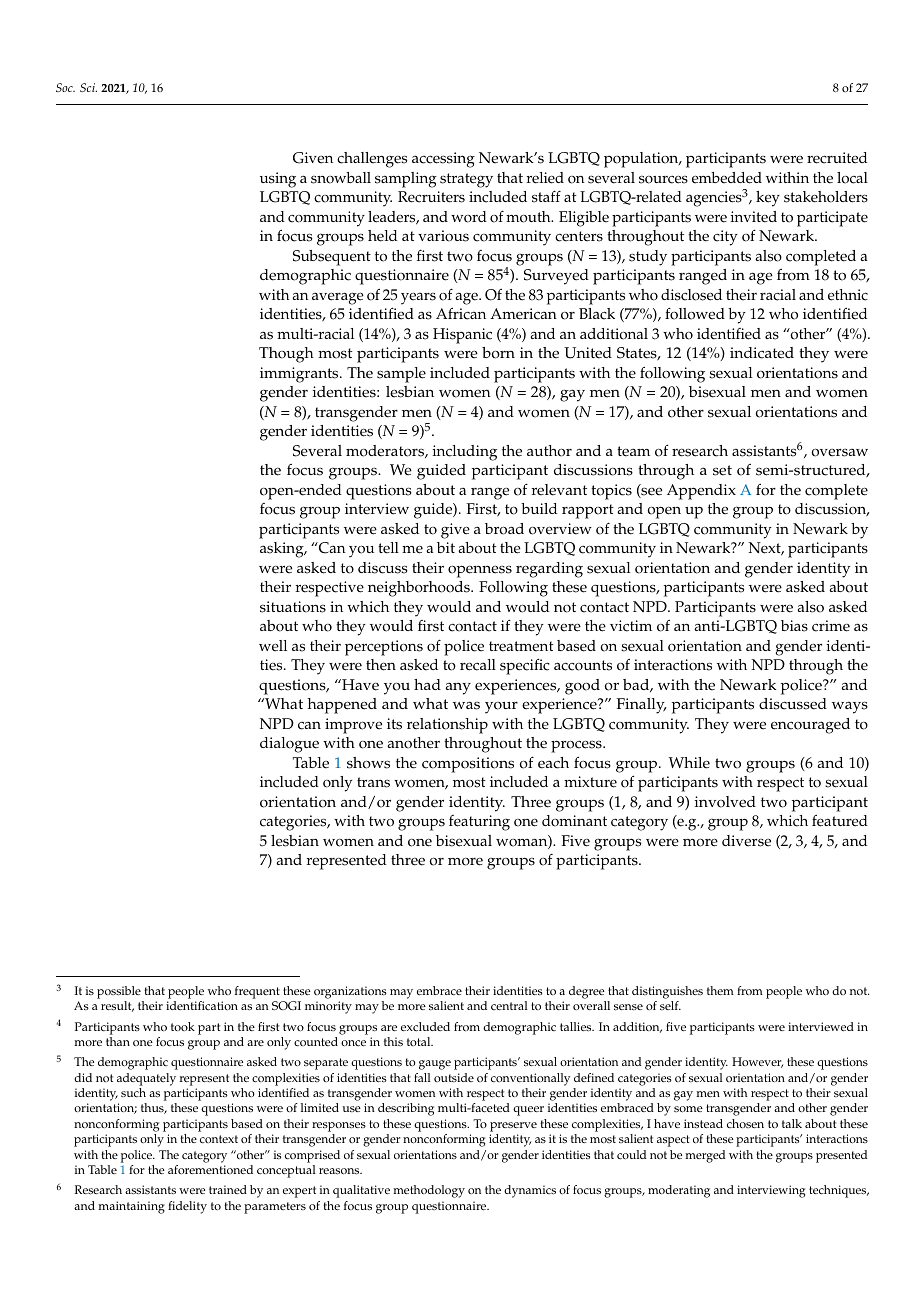  What do you see at coordinates (273, 646) in the image?
I see `well` at bounding box center [273, 646].
